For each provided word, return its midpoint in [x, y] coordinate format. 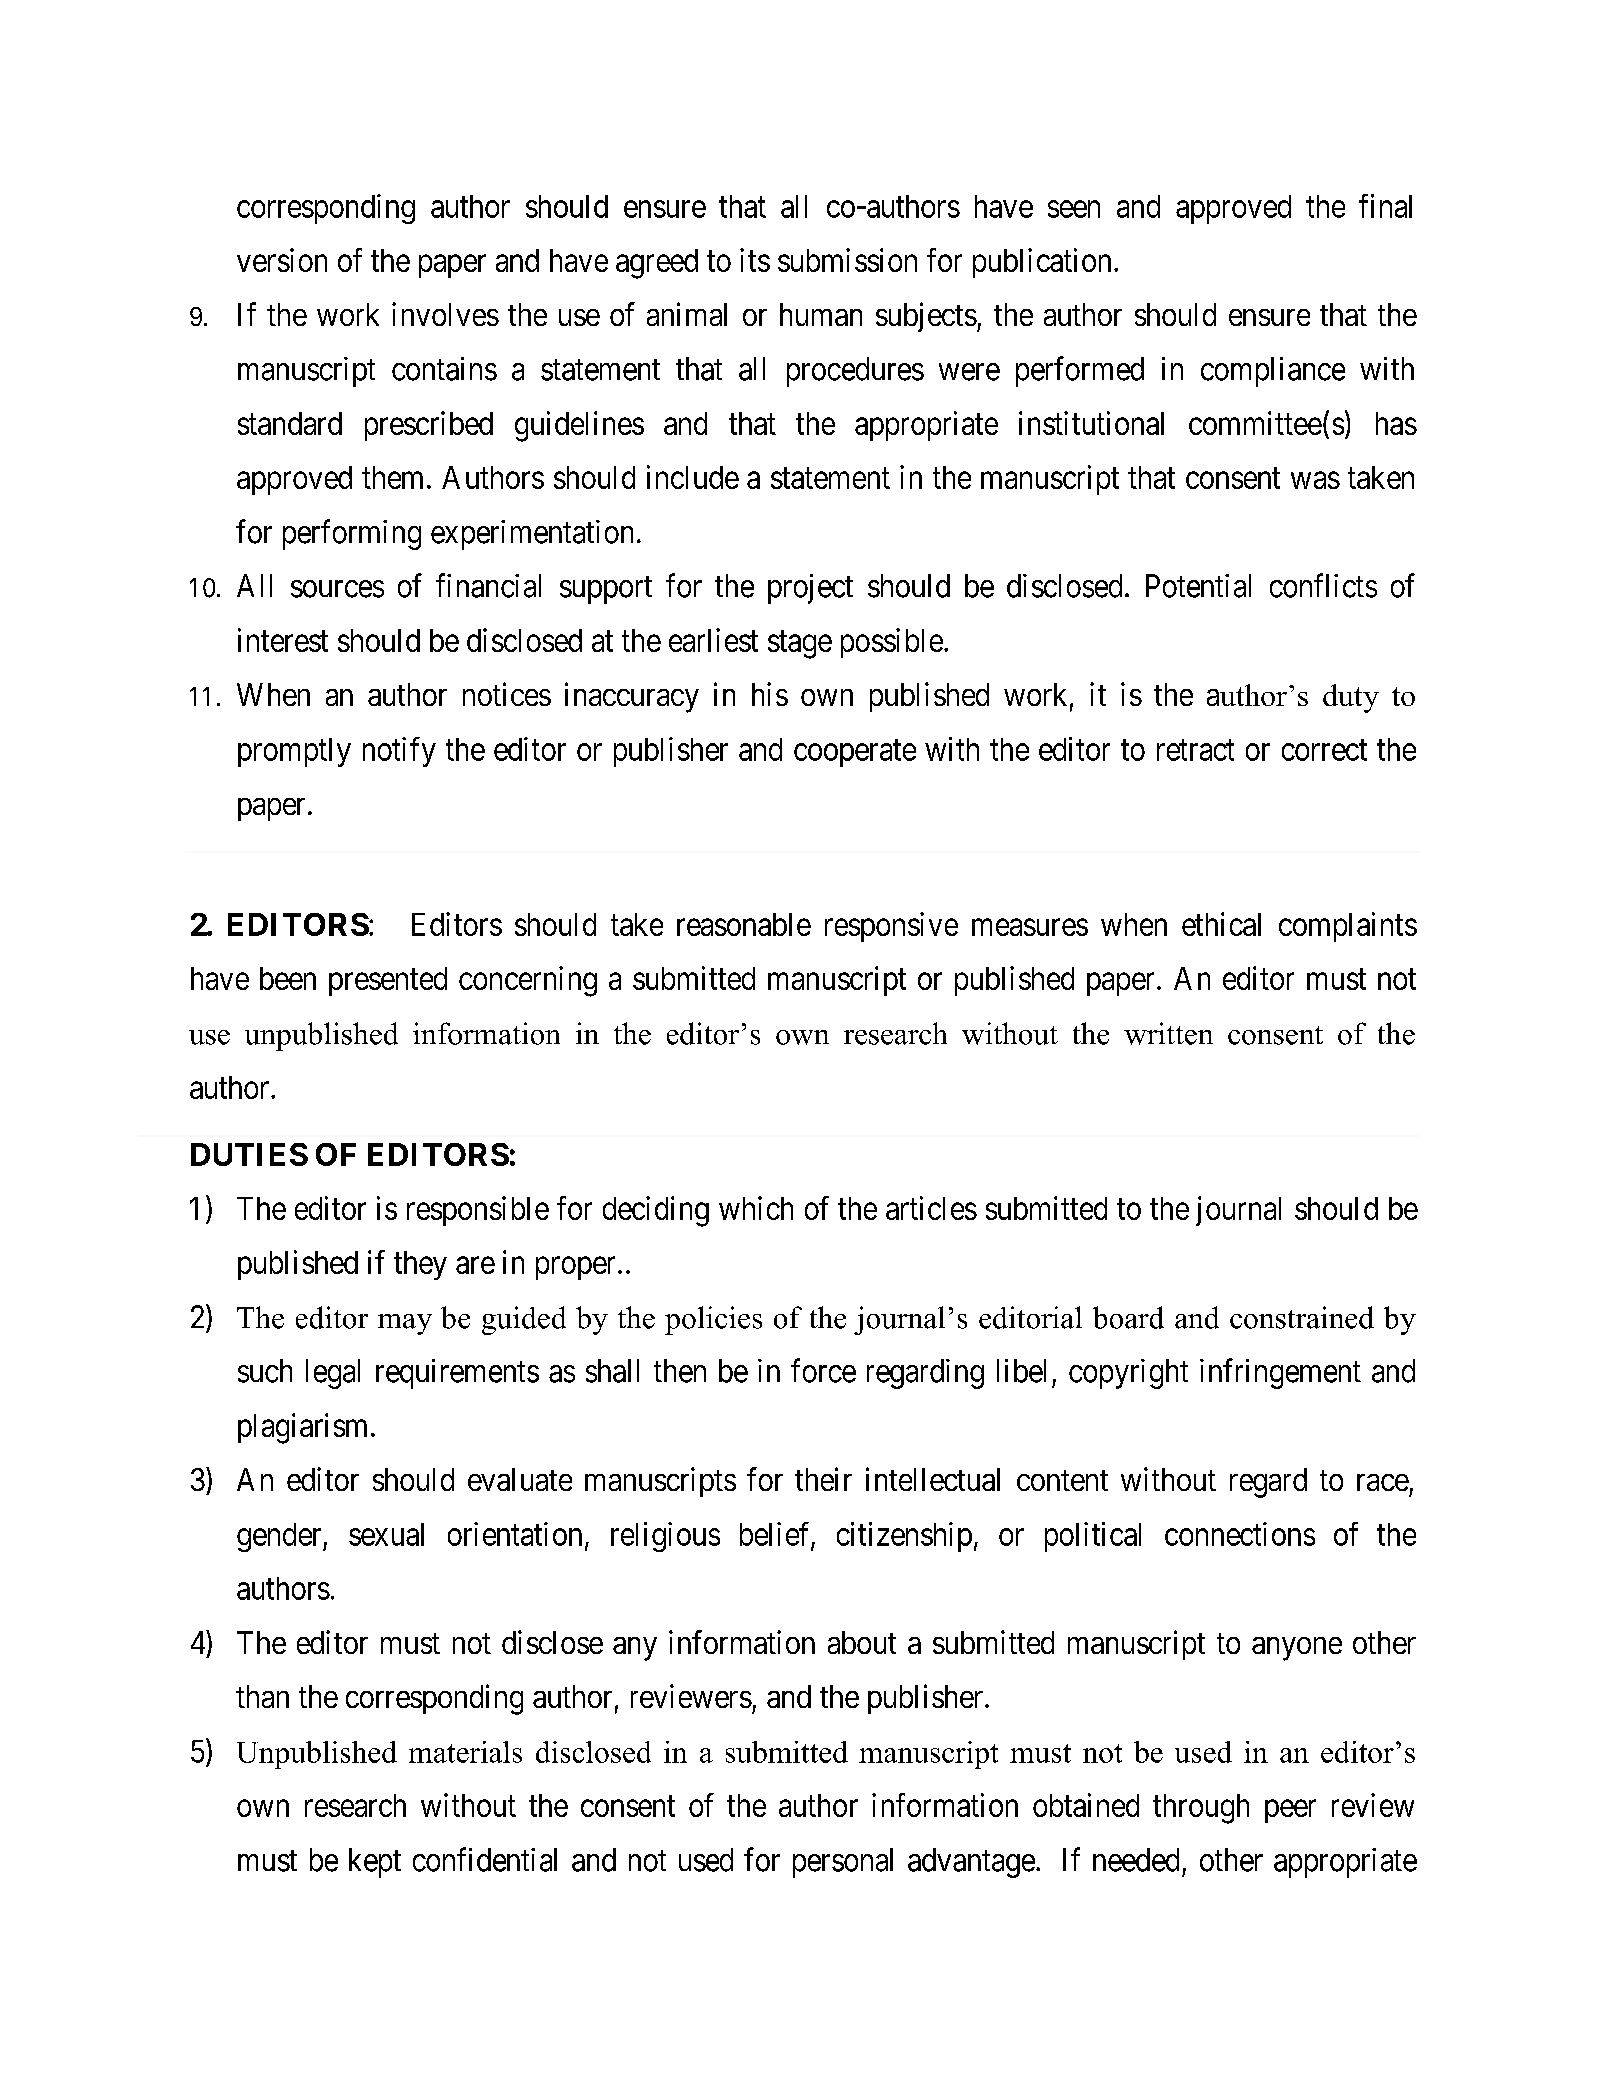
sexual [386, 1534]
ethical [1221, 924]
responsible [478, 1211]
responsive [891, 927]
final [1385, 206]
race [1383, 1482]
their [823, 1479]
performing [352, 534]
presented [388, 981]
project [810, 589]
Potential [1198, 586]
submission [847, 260]
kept [375, 1863]
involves [445, 314]
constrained [1302, 1317]
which [756, 1208]
